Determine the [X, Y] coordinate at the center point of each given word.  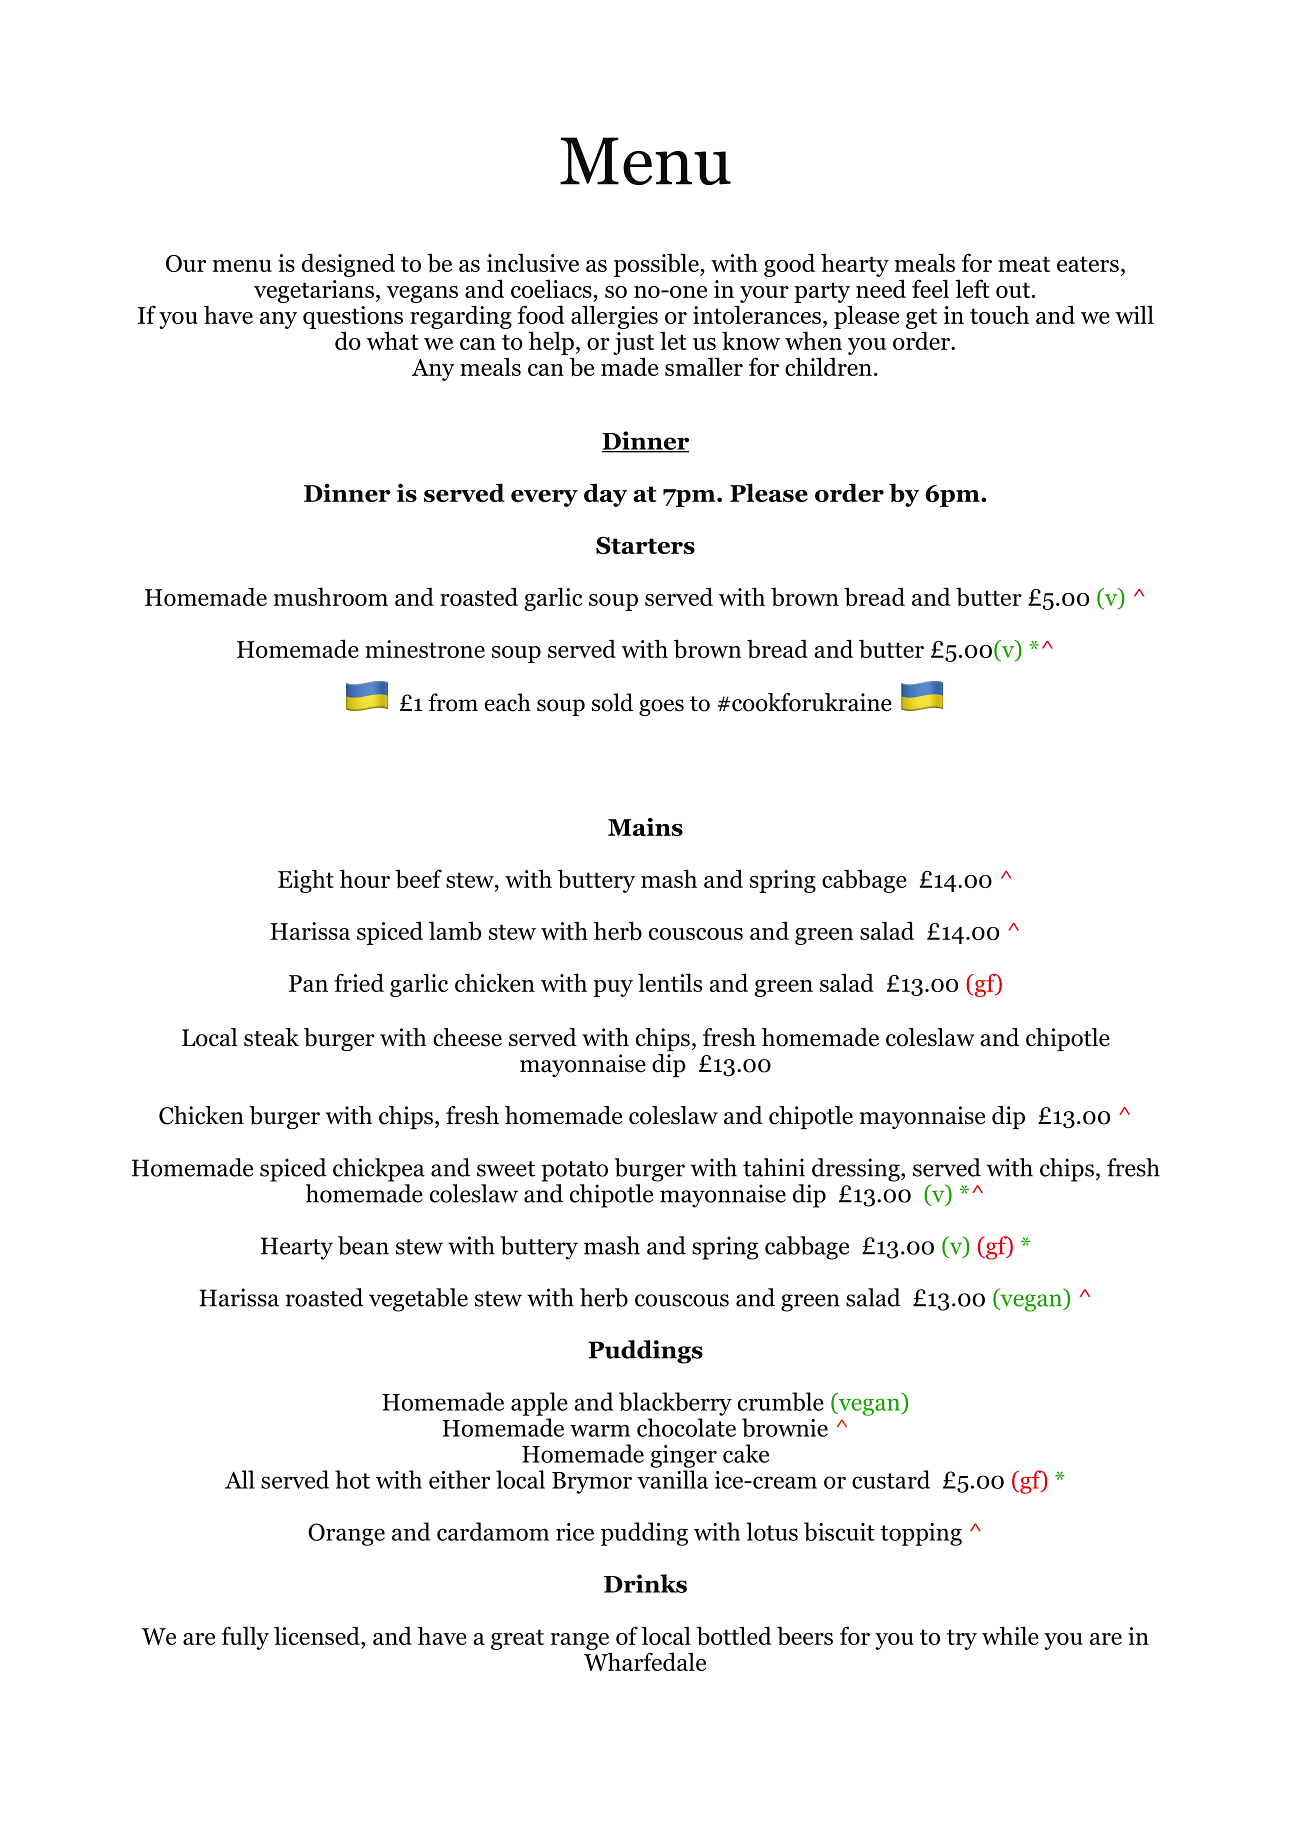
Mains [645, 826]
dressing [857, 1170]
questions [353, 317]
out [1014, 290]
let [673, 340]
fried [359, 982]
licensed [318, 1635]
